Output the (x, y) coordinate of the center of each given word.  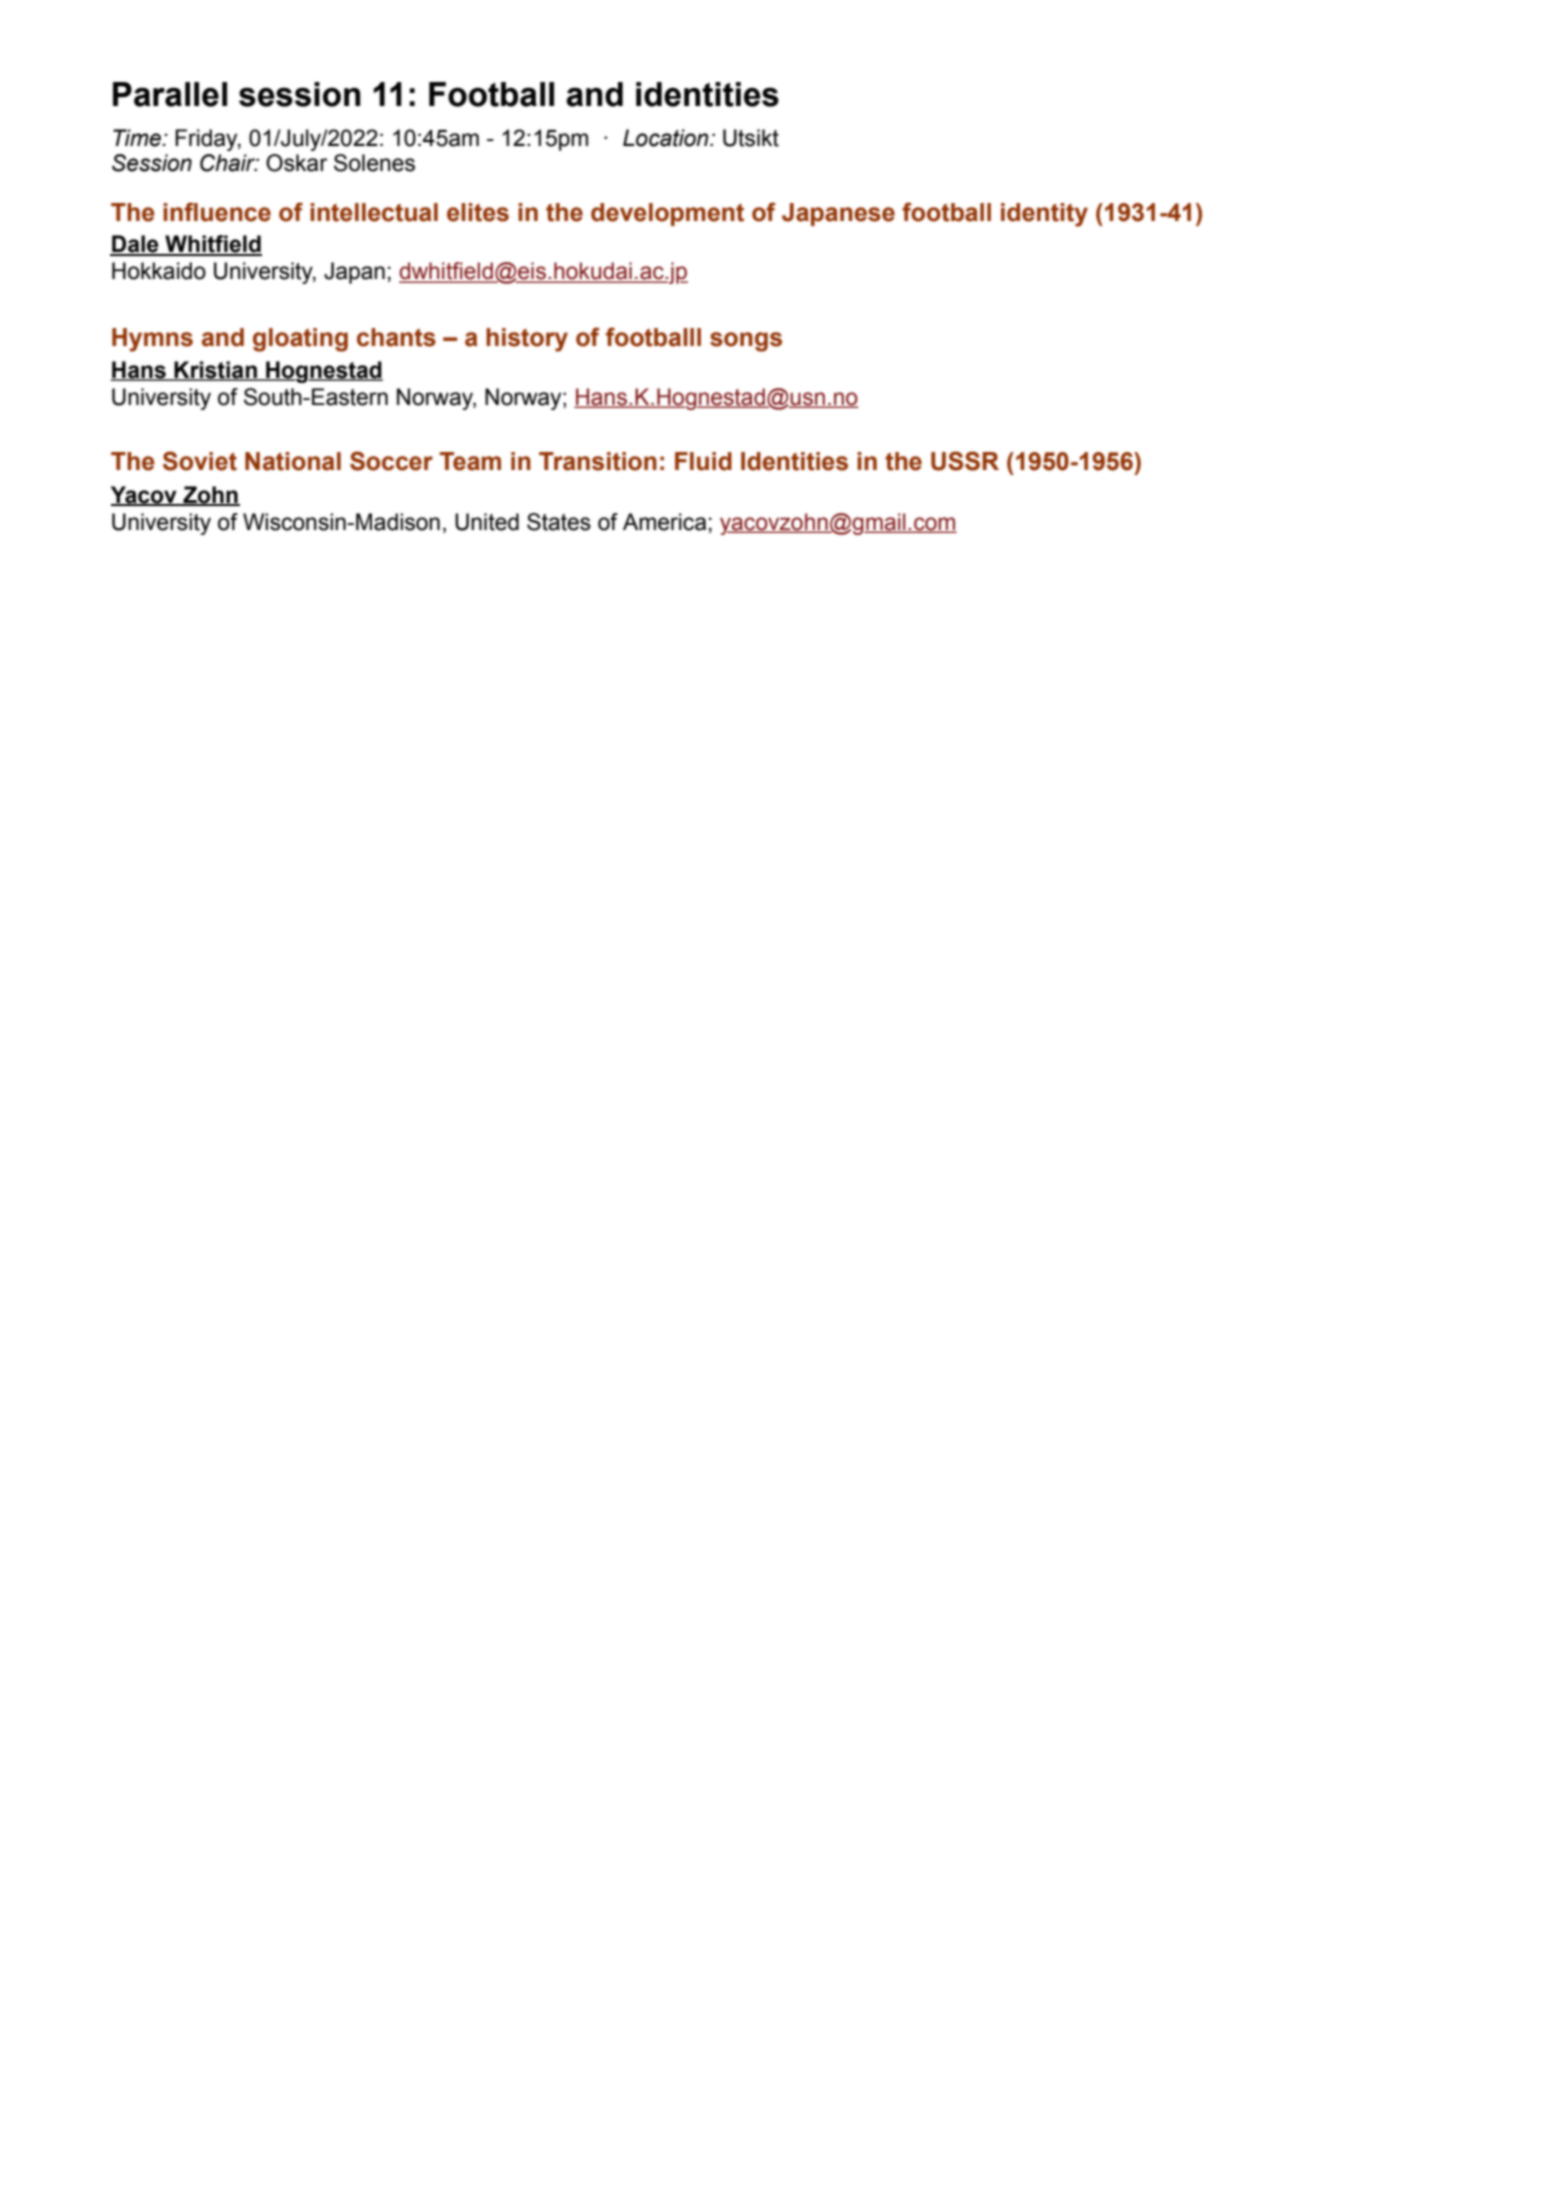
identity (1044, 215)
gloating (300, 340)
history (527, 340)
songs (746, 342)
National (293, 461)
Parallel (170, 94)
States (559, 522)
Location (667, 138)
